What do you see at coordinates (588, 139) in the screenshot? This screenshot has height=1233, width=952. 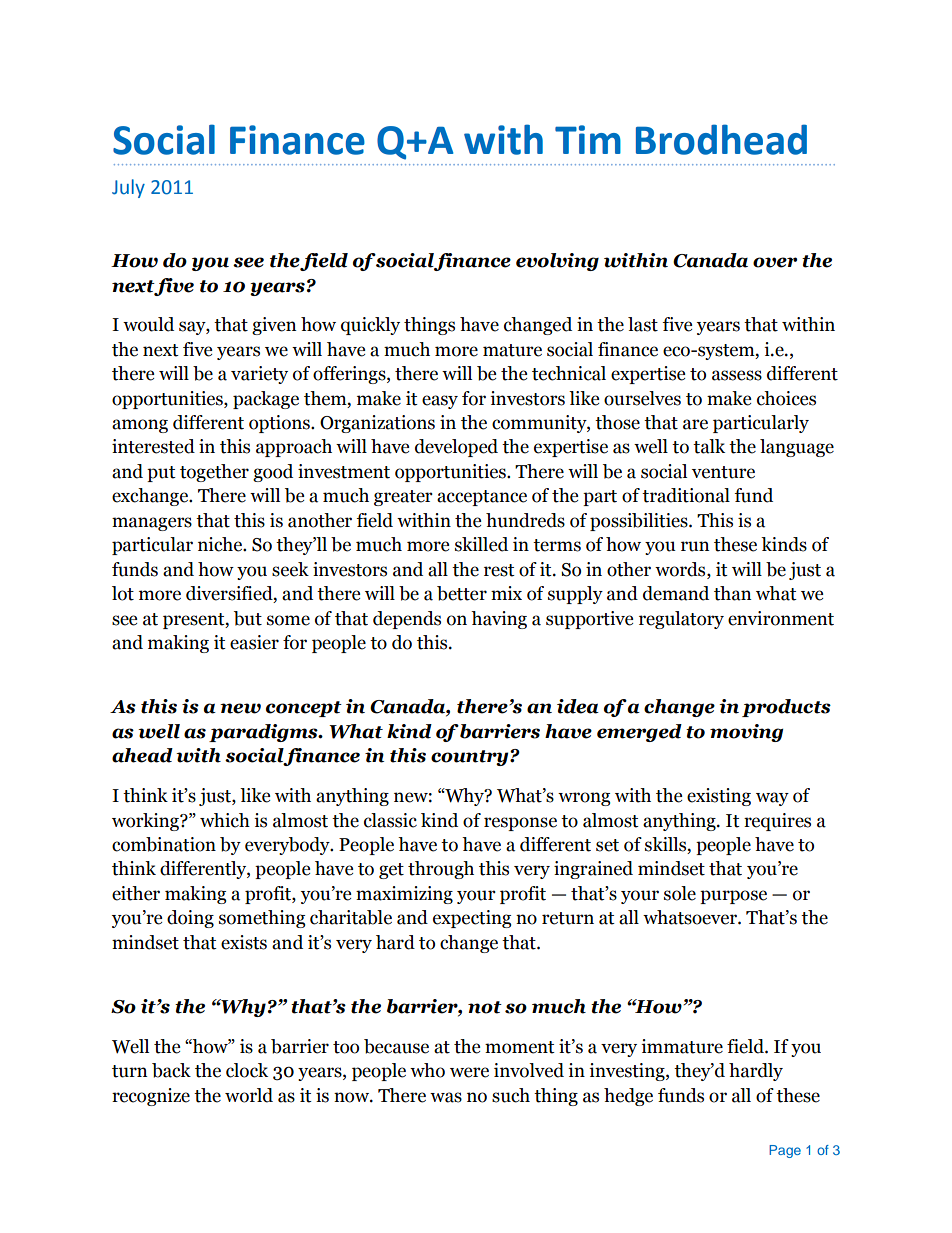 I see `Tim` at bounding box center [588, 139].
